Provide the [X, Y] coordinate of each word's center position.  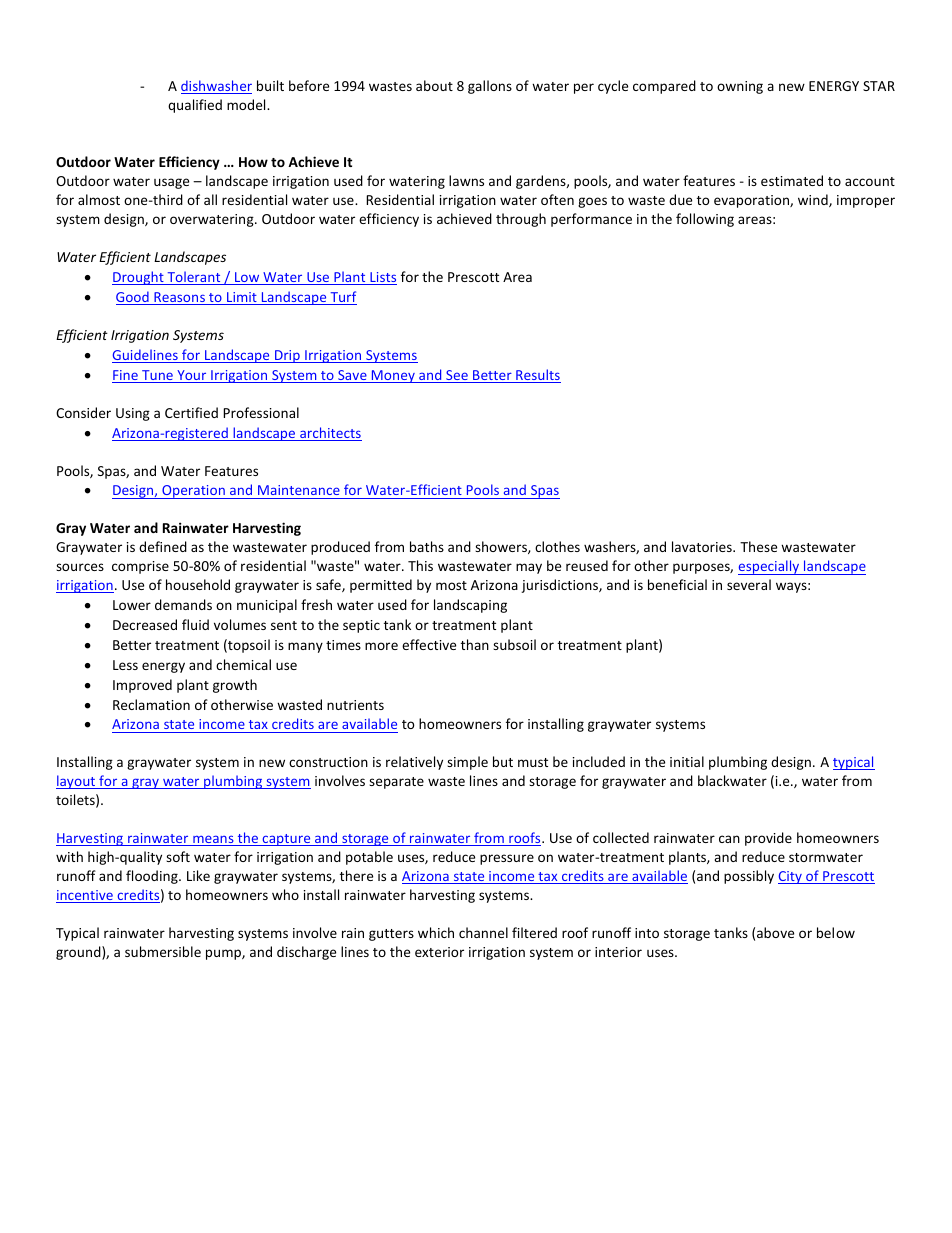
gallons [490, 87]
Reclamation [151, 704]
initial [687, 761]
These [758, 546]
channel [483, 932]
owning [740, 87]
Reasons [179, 298]
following [705, 220]
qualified [195, 106]
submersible [163, 951]
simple [467, 763]
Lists [382, 278]
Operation [193, 492]
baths [427, 546]
